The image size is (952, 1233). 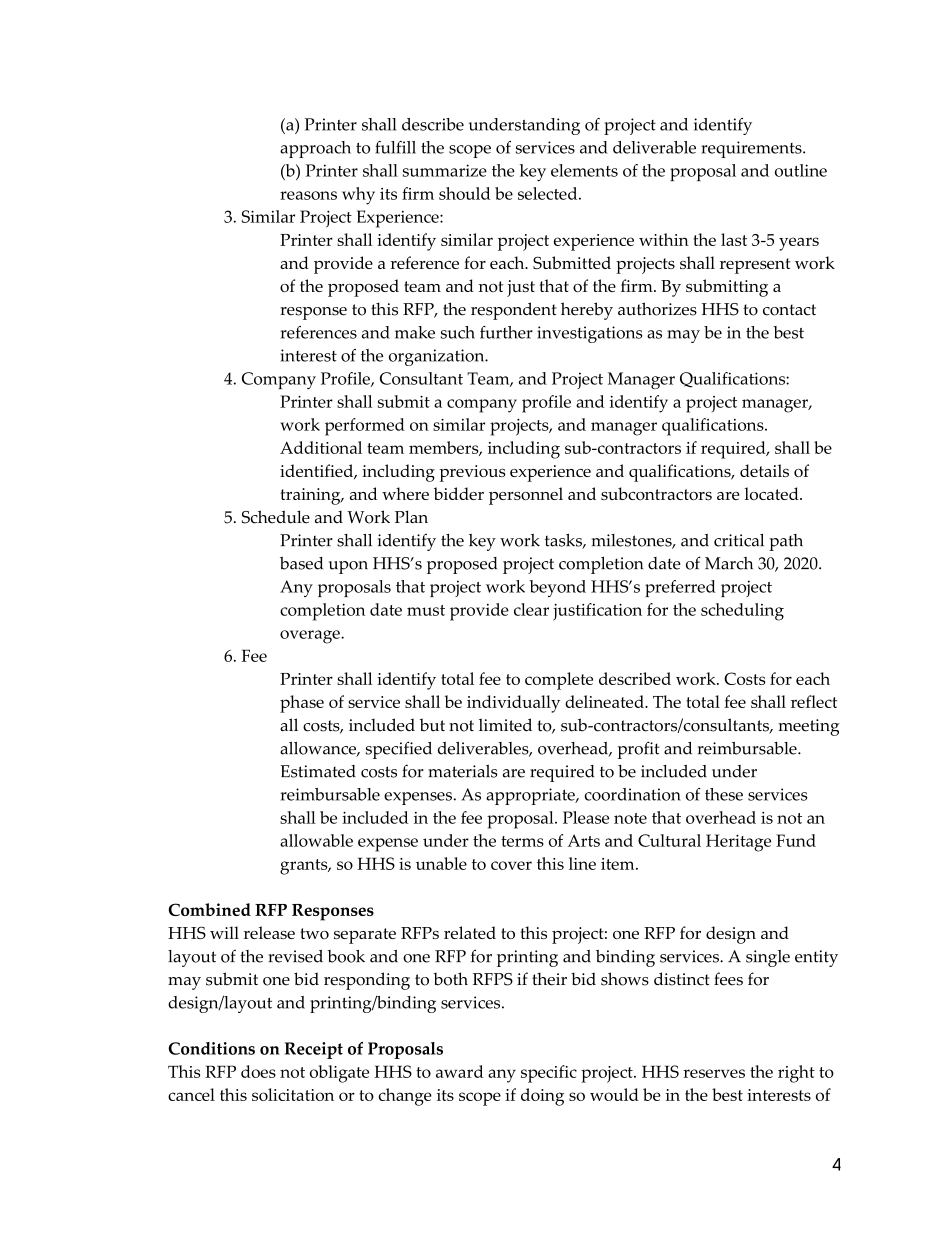 What do you see at coordinates (305, 867) in the page?
I see `grants` at bounding box center [305, 867].
